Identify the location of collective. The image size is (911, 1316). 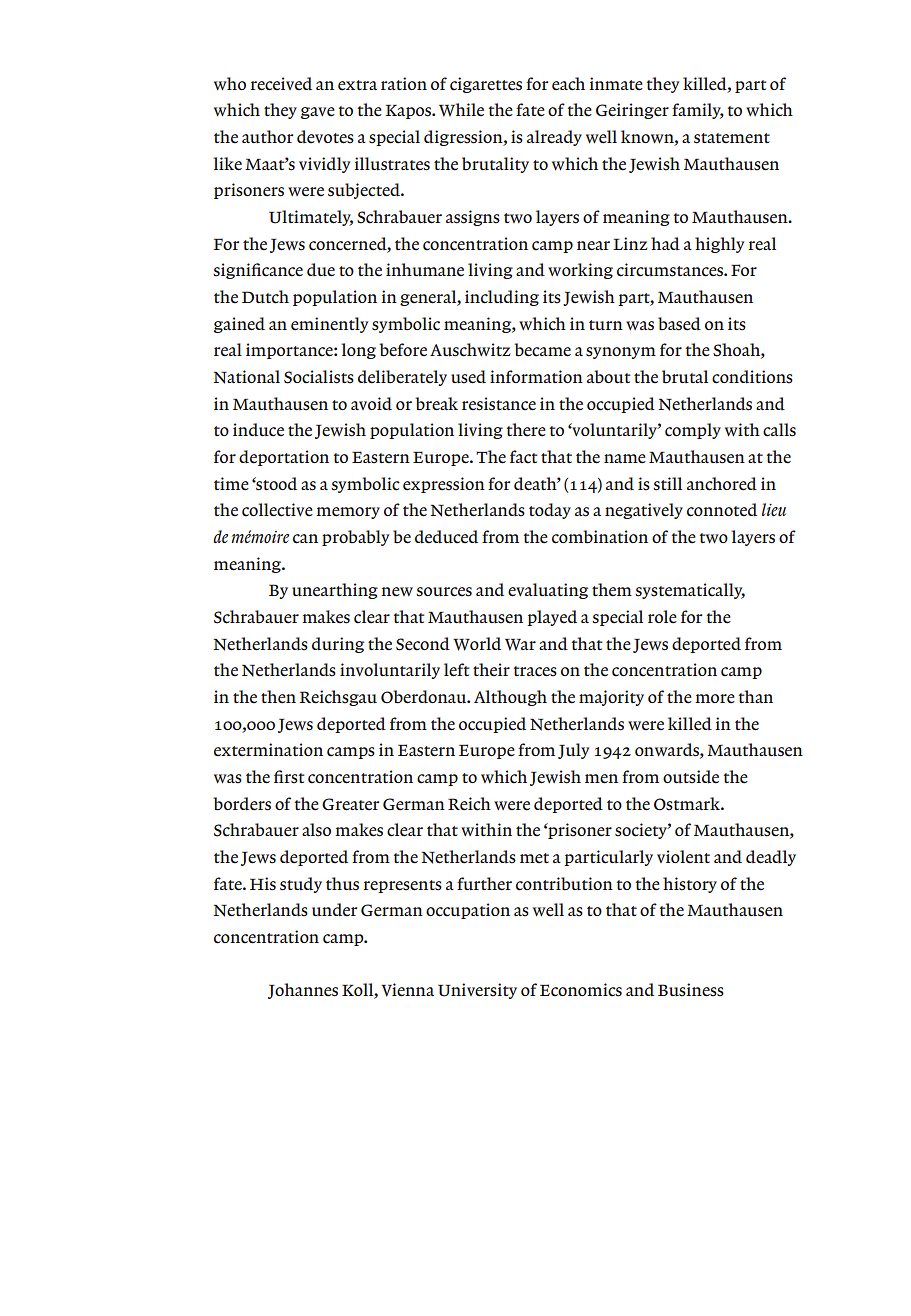
(277, 510).
